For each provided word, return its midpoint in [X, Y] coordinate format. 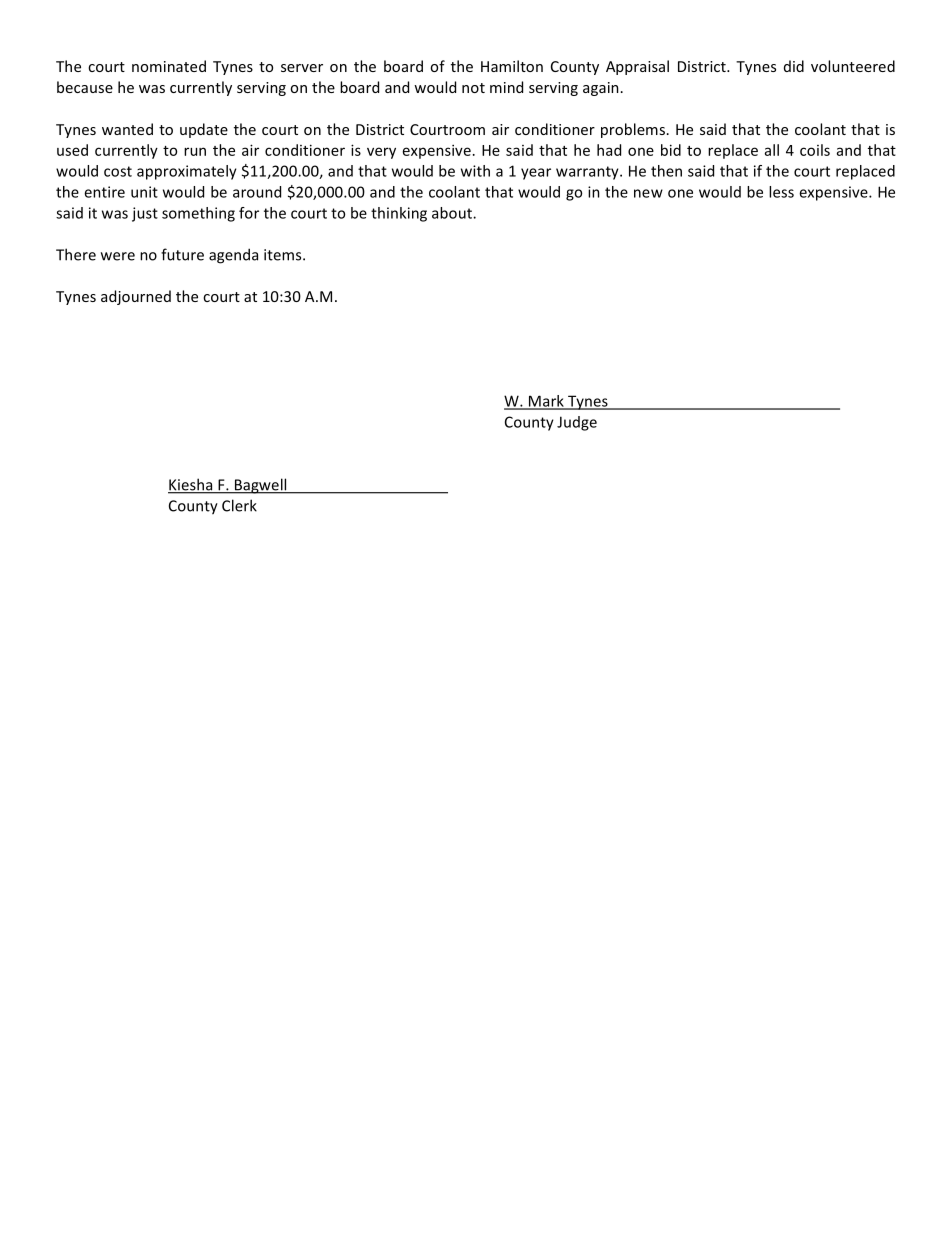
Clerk [239, 505]
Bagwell [260, 486]
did [794, 66]
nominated [169, 66]
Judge [577, 423]
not [473, 88]
